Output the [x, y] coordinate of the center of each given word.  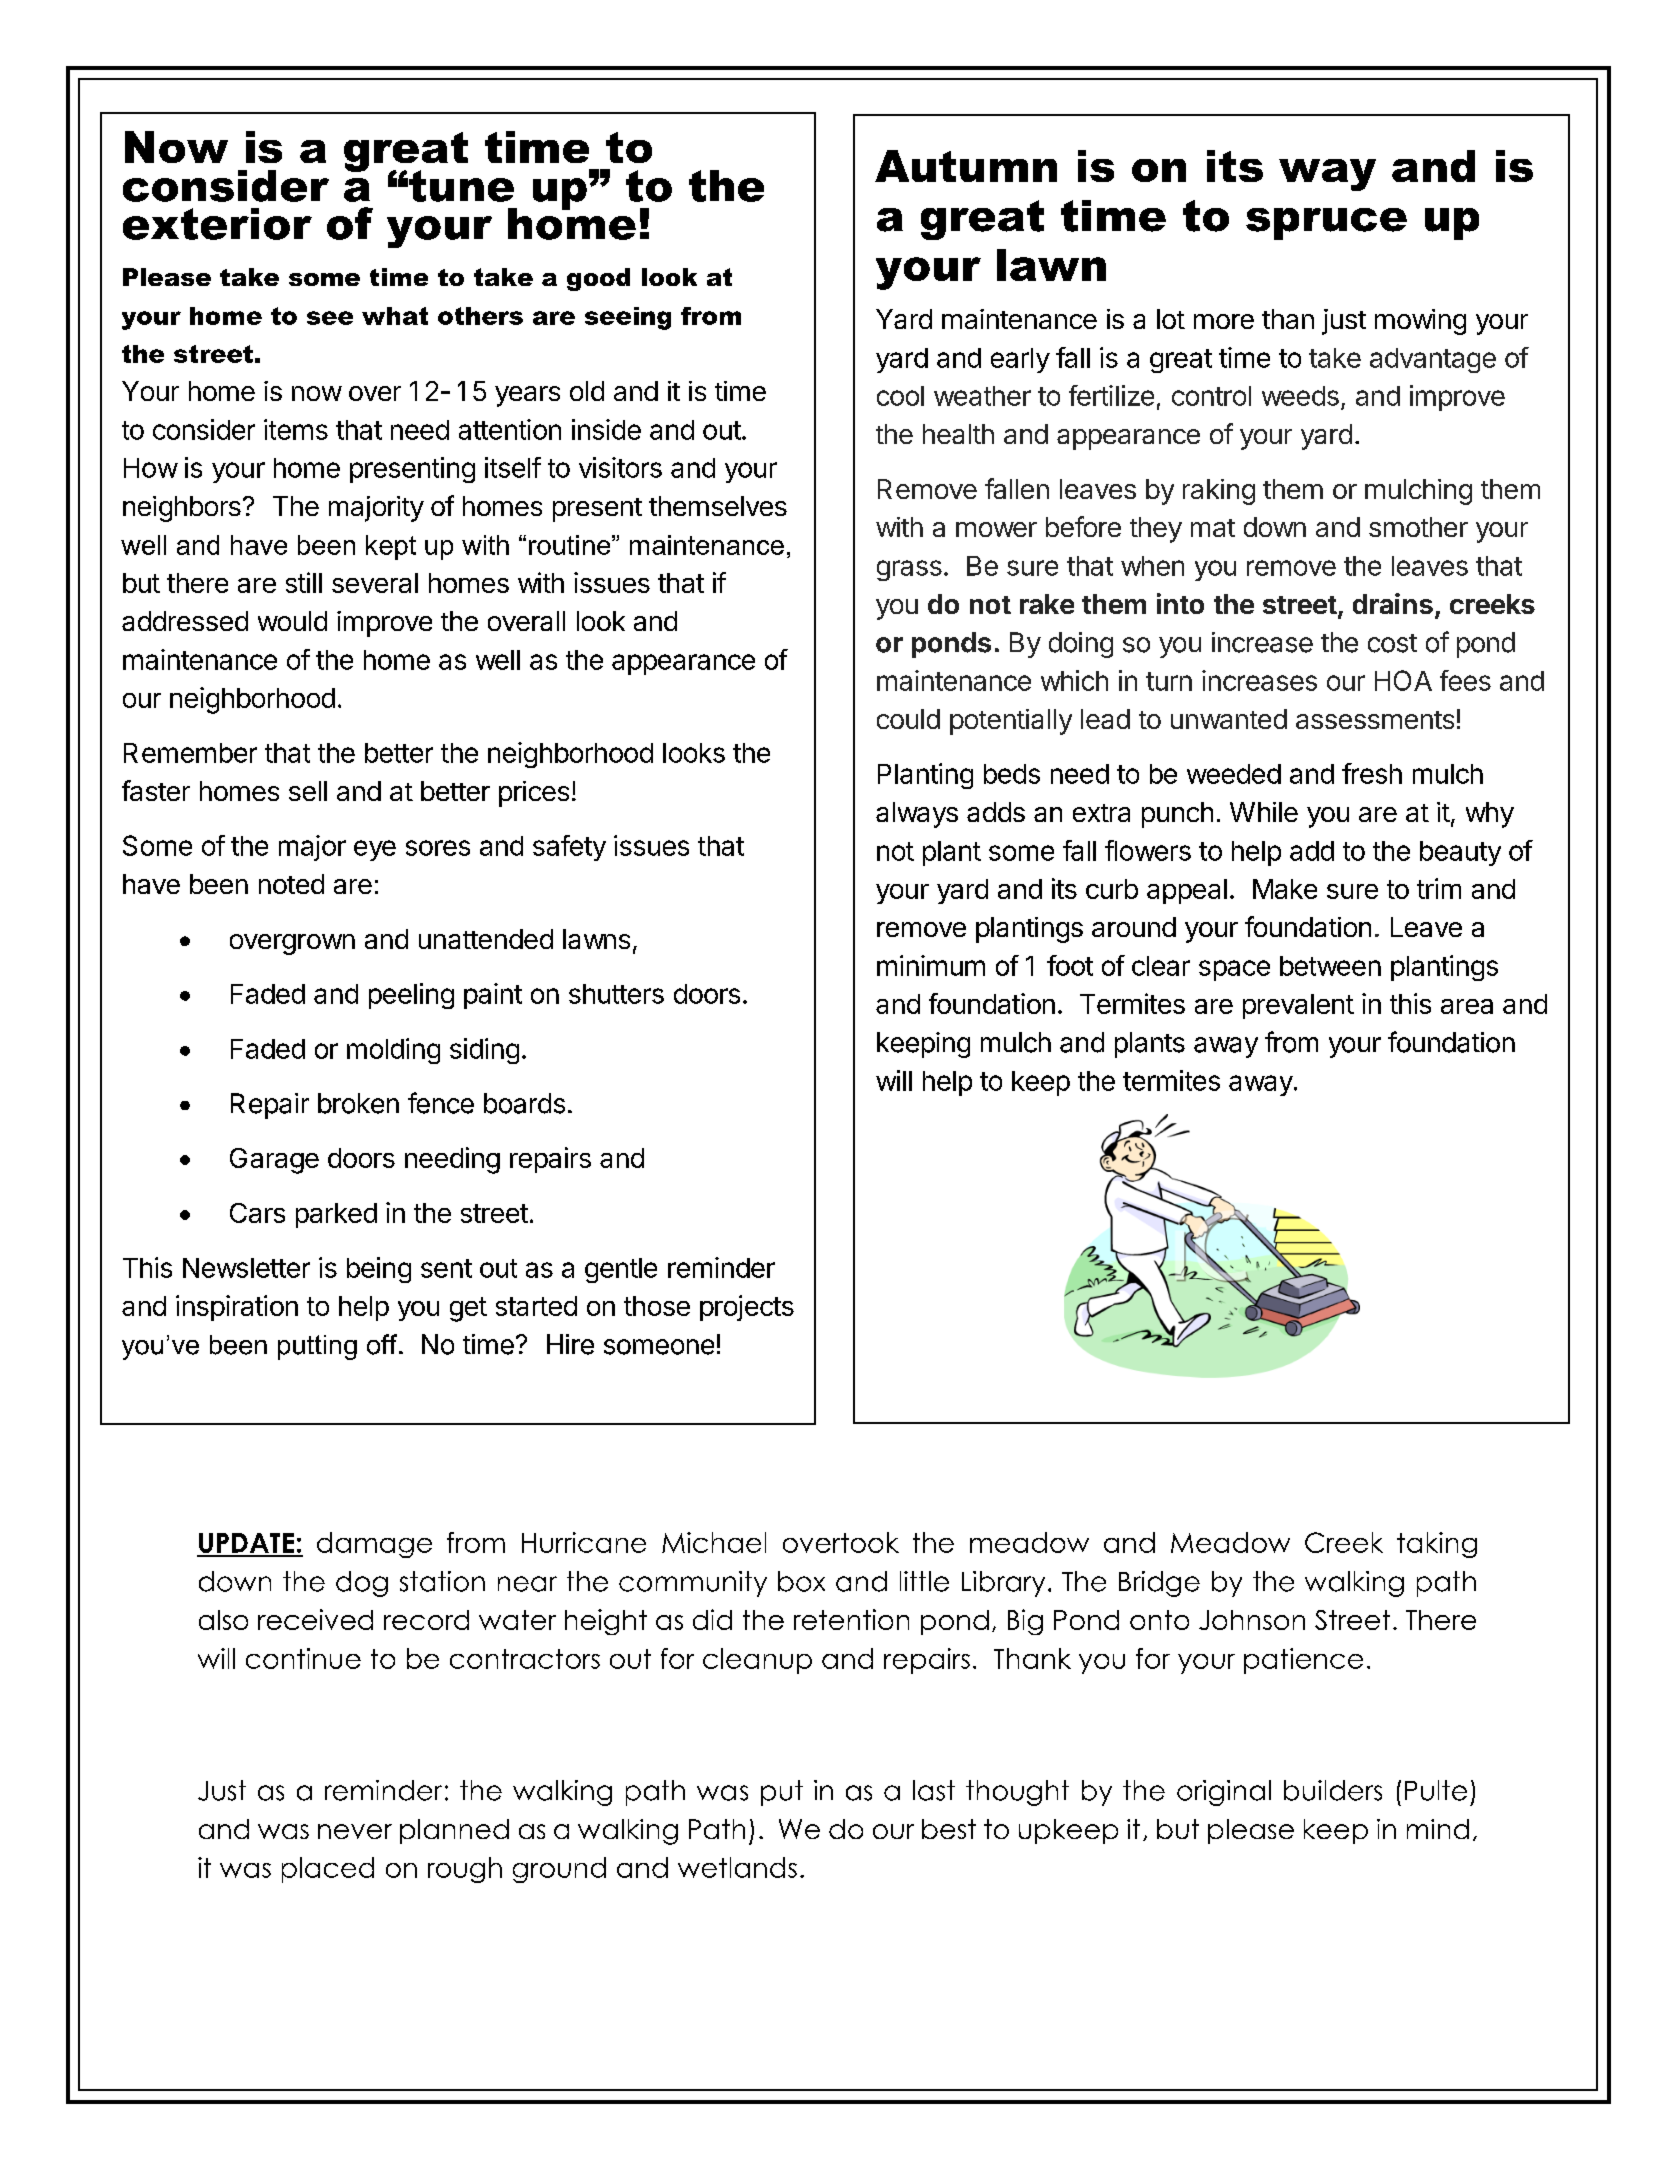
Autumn [966, 166]
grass [909, 570]
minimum [931, 965]
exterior [217, 224]
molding [393, 1051]
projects [747, 1308]
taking [1437, 1545]
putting [317, 1347]
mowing [1420, 322]
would [292, 621]
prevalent [1298, 1006]
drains [1393, 603]
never [355, 1831]
